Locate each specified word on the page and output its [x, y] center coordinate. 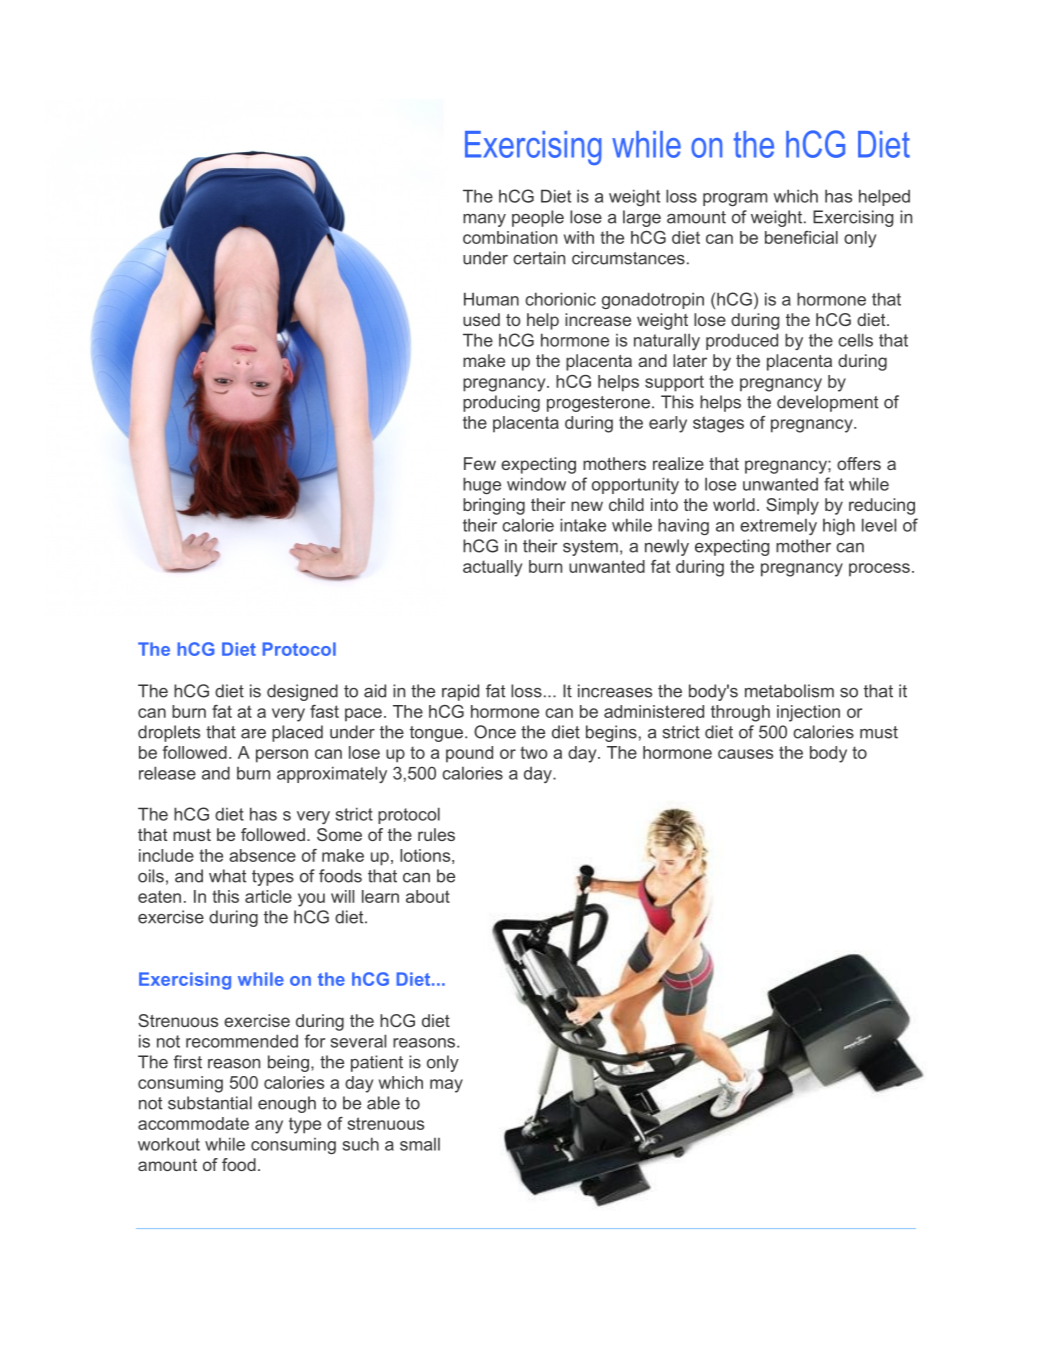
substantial [210, 1103]
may [446, 1086]
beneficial [801, 237]
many [484, 220]
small [420, 1144]
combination [510, 237]
